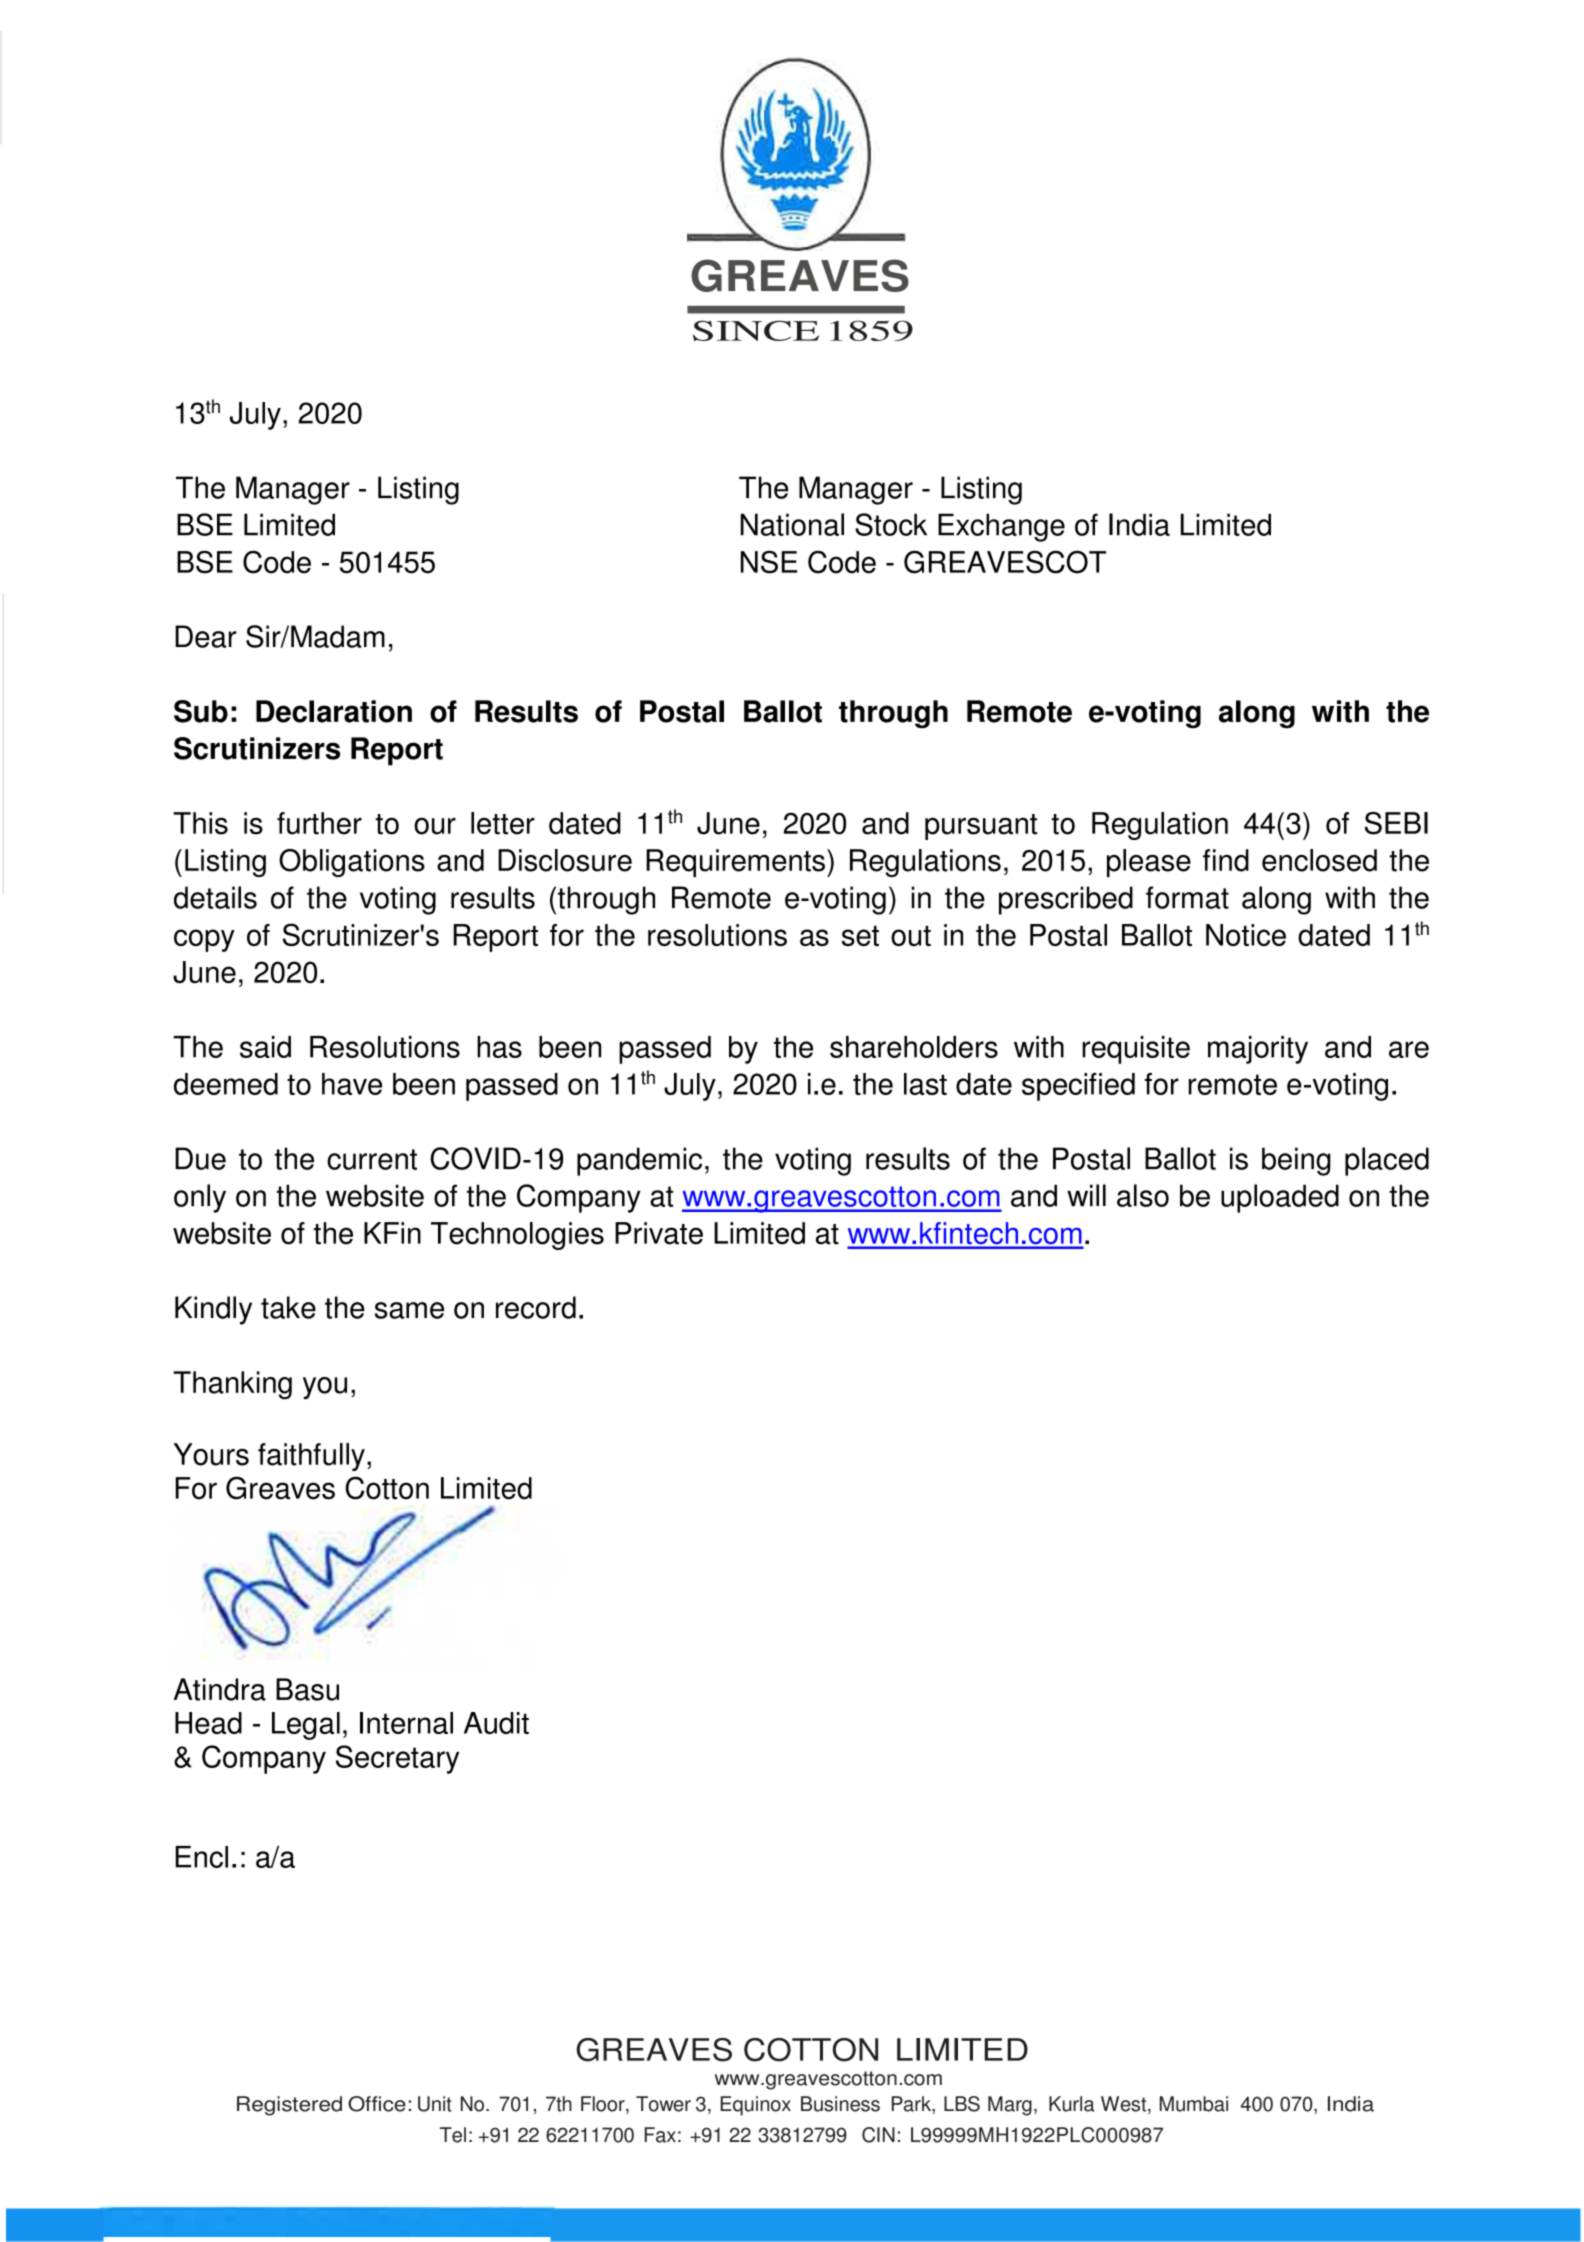 Image resolution: width=1584 pixels, height=2242 pixels. What do you see at coordinates (756, 330) in the screenshot?
I see `SINCE` at bounding box center [756, 330].
